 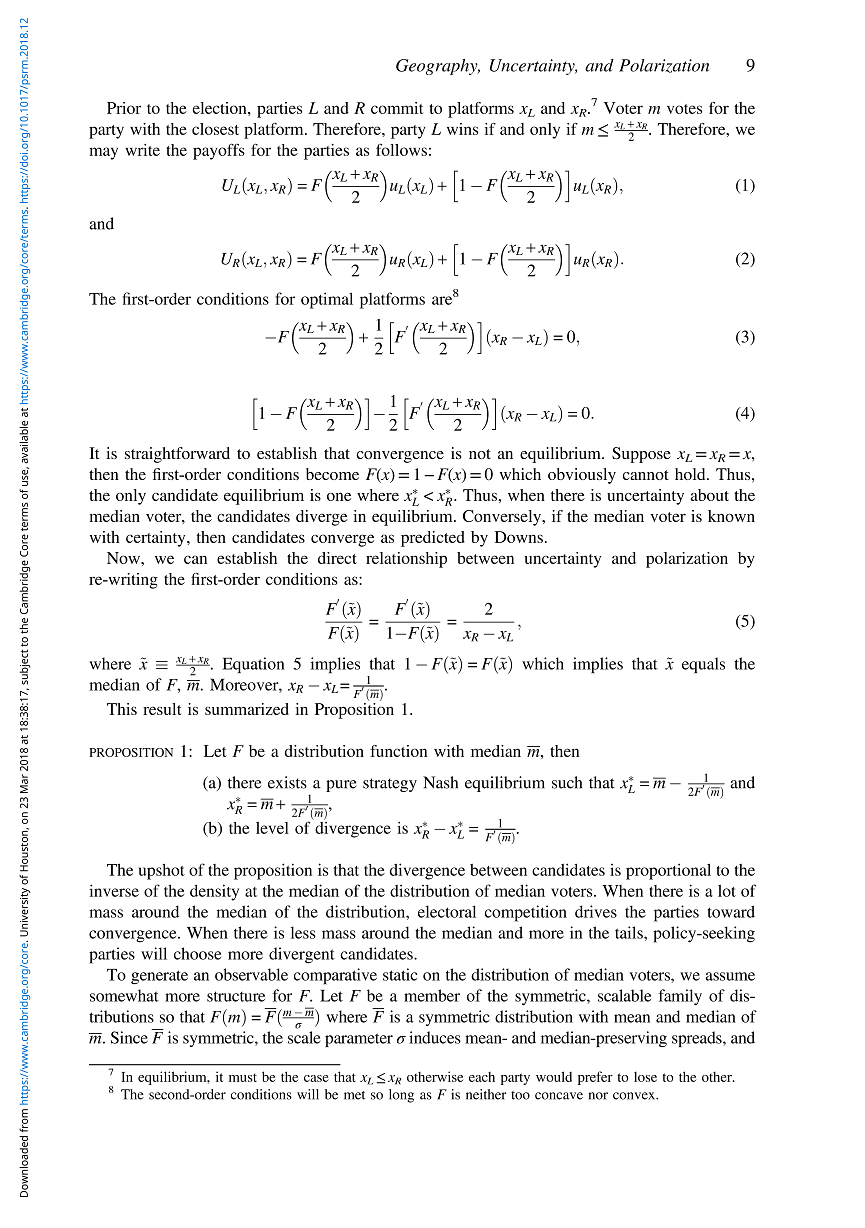 What do you see at coordinates (124, 108) in the image?
I see `Prior` at bounding box center [124, 108].
